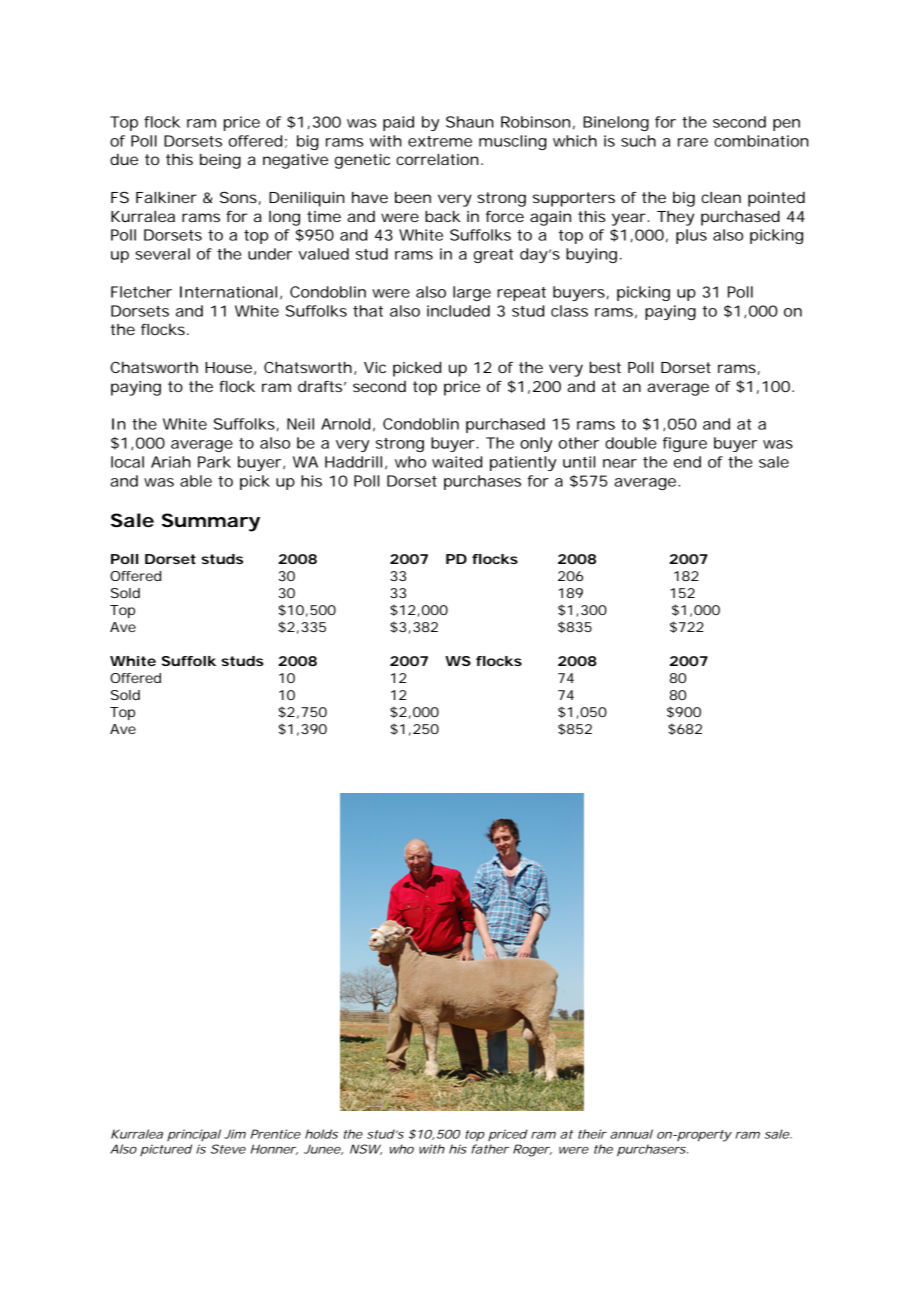 The image size is (924, 1308). Describe the element at coordinates (490, 1149) in the document. I see `father` at that location.
